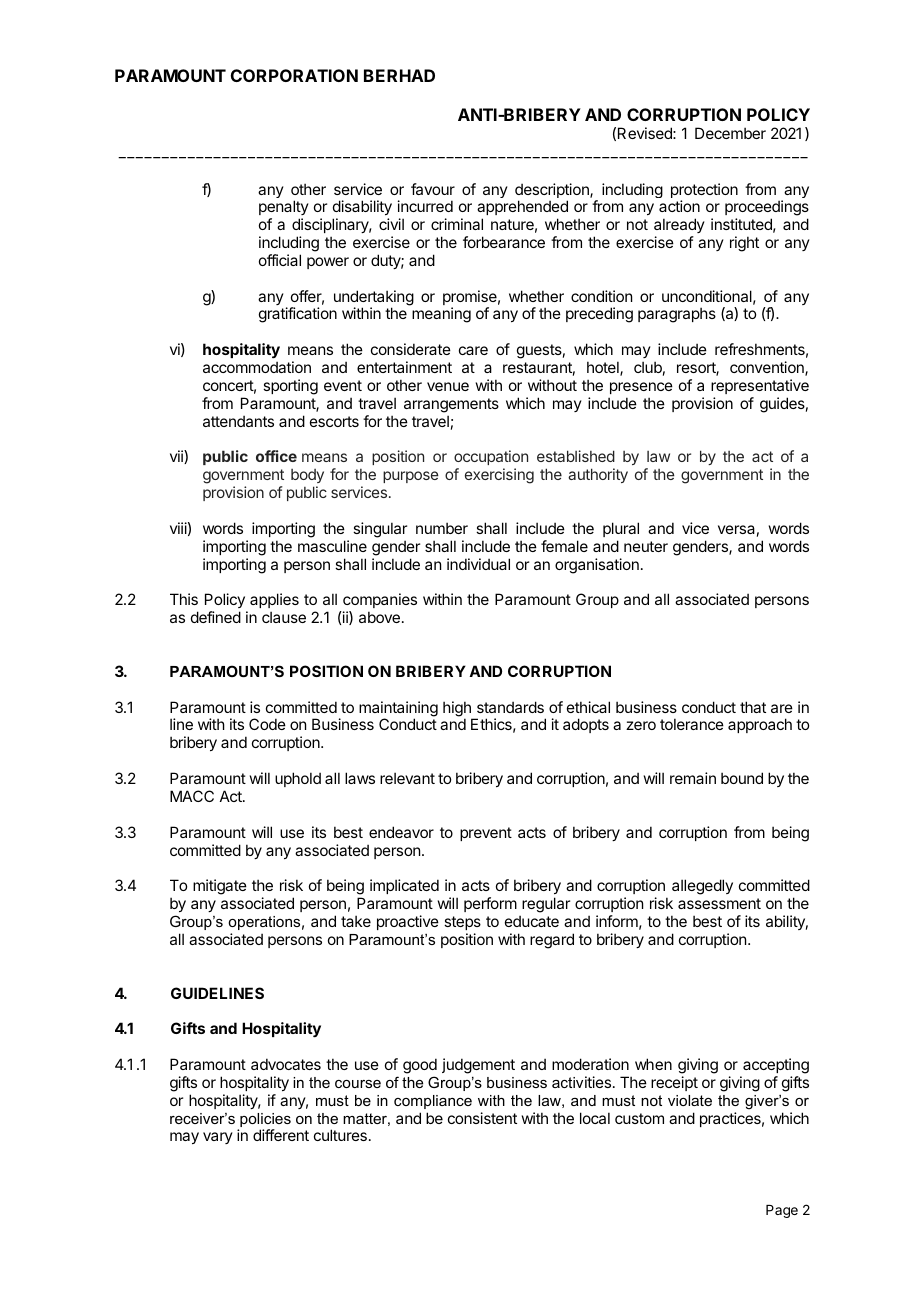  What do you see at coordinates (294, 75) in the screenshot?
I see `CORPORATION` at bounding box center [294, 75].
